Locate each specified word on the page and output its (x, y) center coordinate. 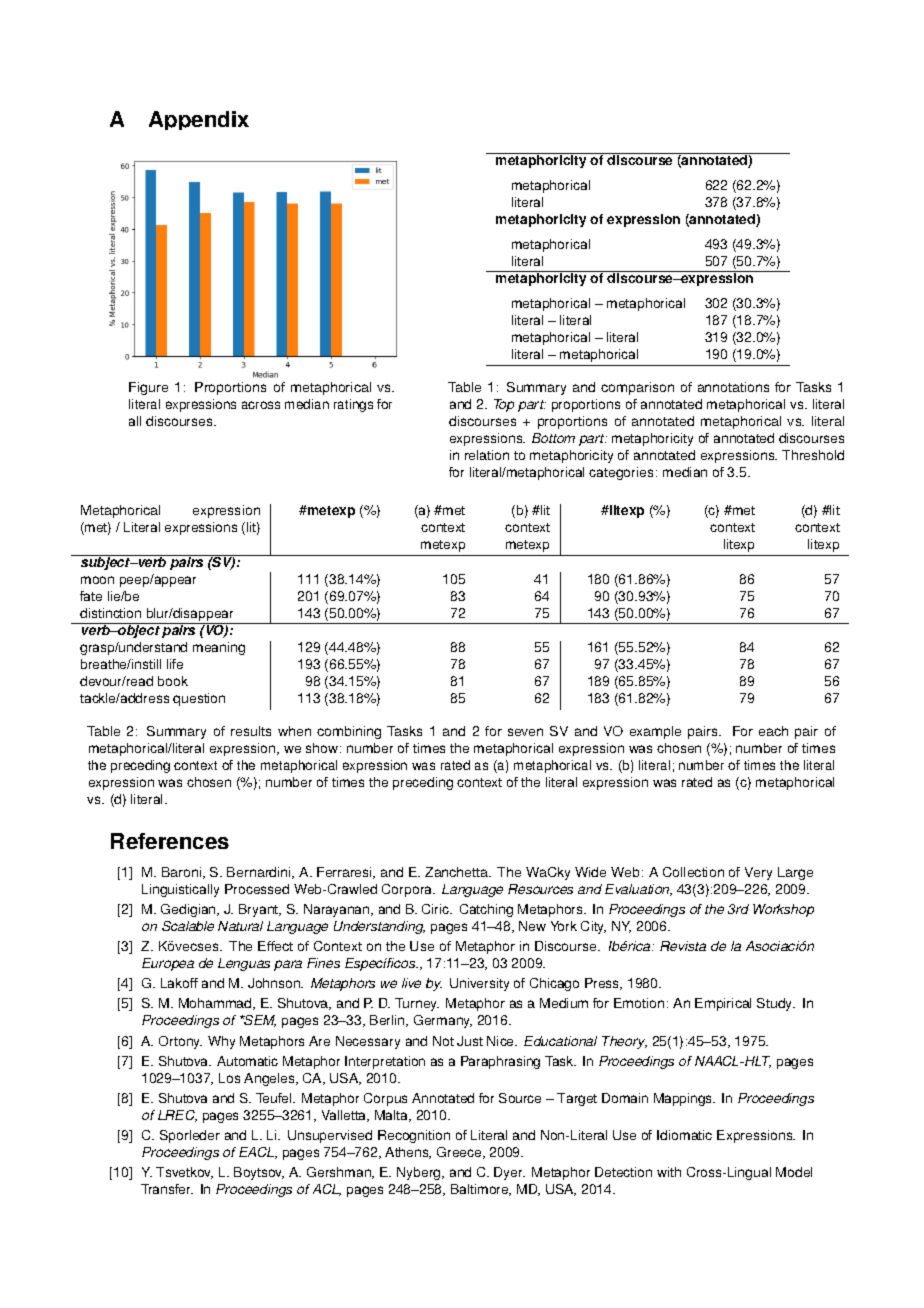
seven (525, 732)
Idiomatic (684, 1135)
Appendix (199, 120)
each (773, 731)
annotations (733, 387)
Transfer (167, 1189)
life (175, 664)
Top (504, 405)
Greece (460, 1153)
